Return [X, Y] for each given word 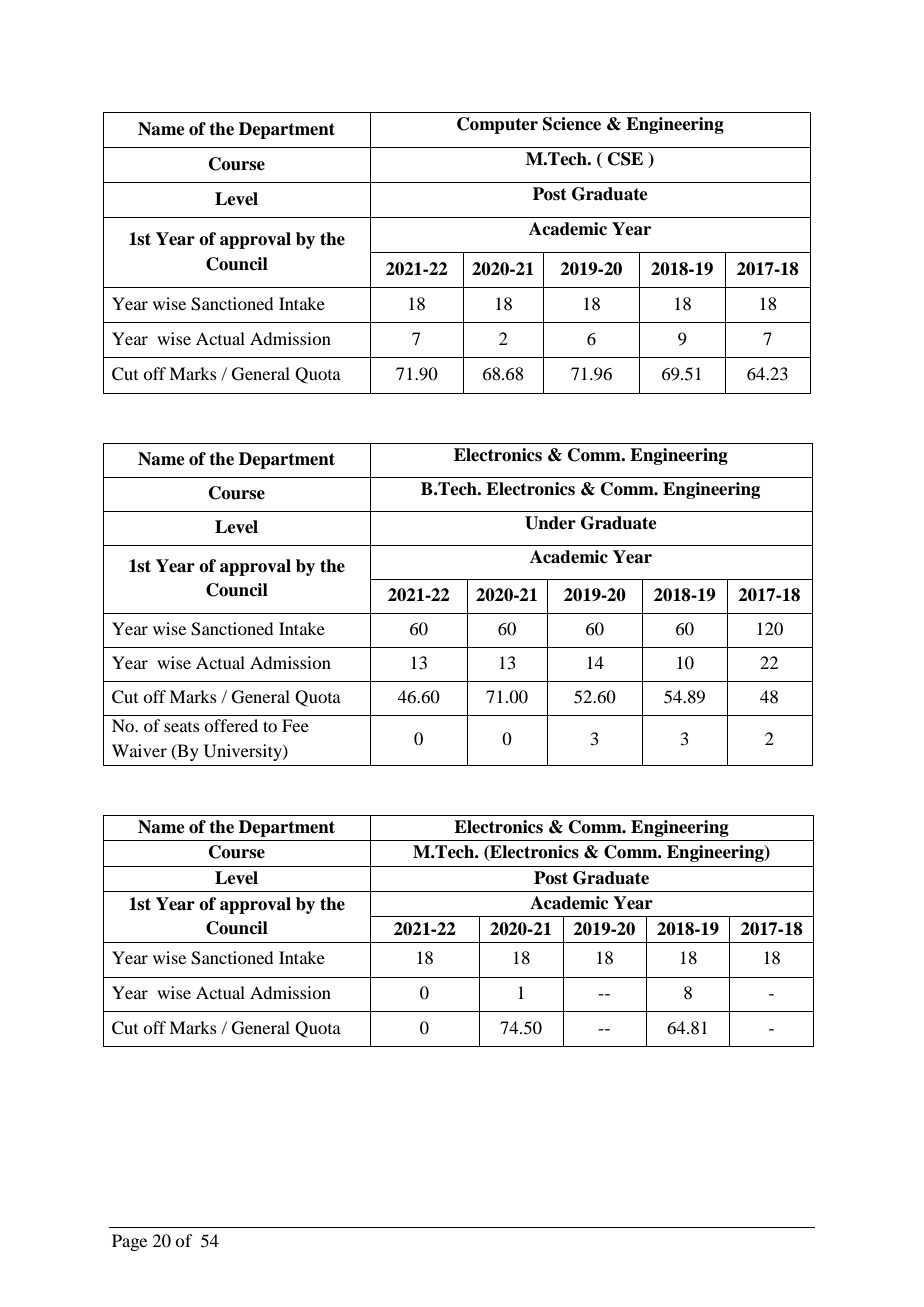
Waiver [139, 750]
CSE [625, 159]
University [244, 752]
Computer [497, 125]
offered [231, 725]
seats [182, 727]
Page [129, 1242]
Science [572, 124]
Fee [295, 725]
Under [550, 523]
